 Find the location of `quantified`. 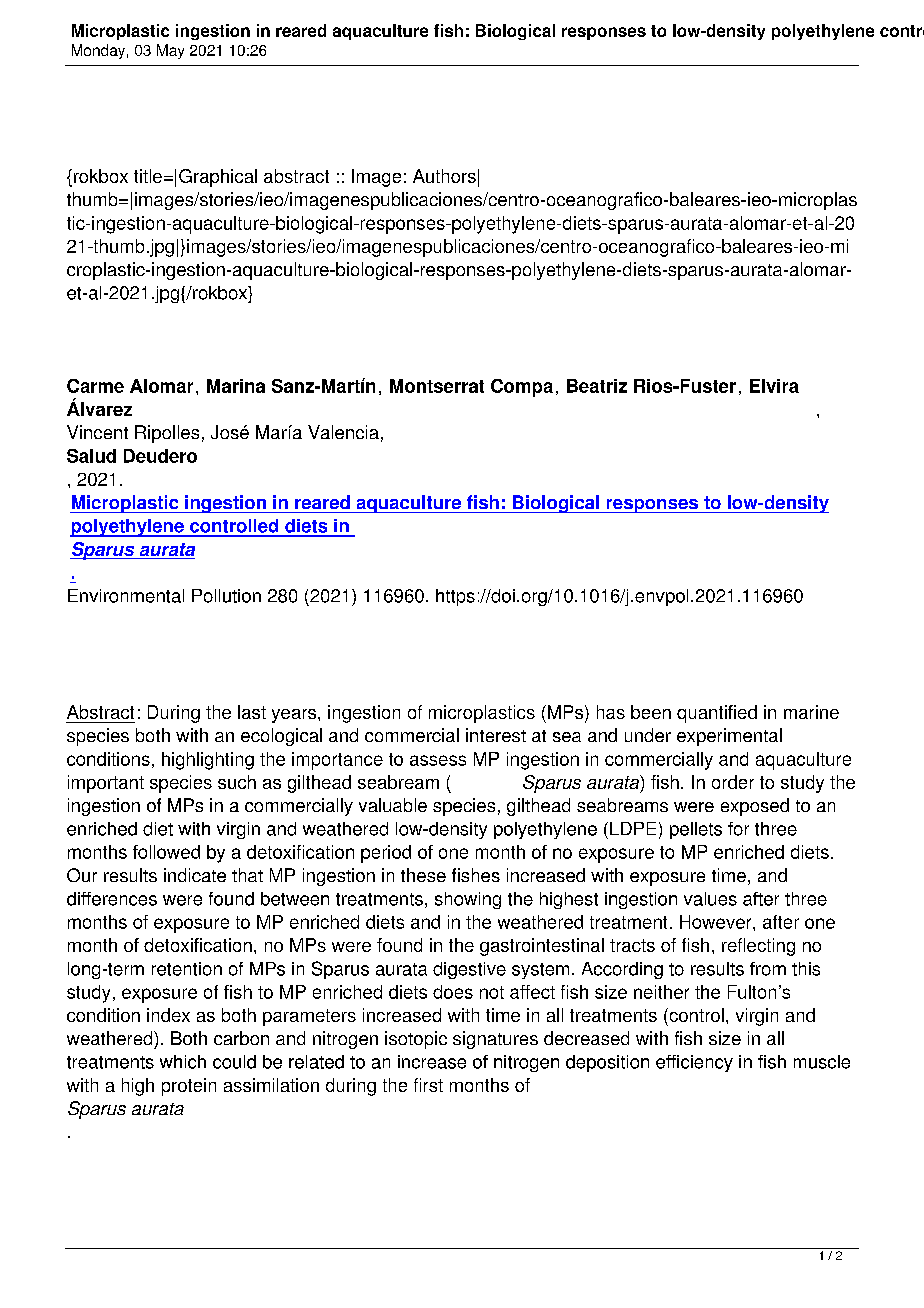

quantified is located at coordinates (717, 714).
